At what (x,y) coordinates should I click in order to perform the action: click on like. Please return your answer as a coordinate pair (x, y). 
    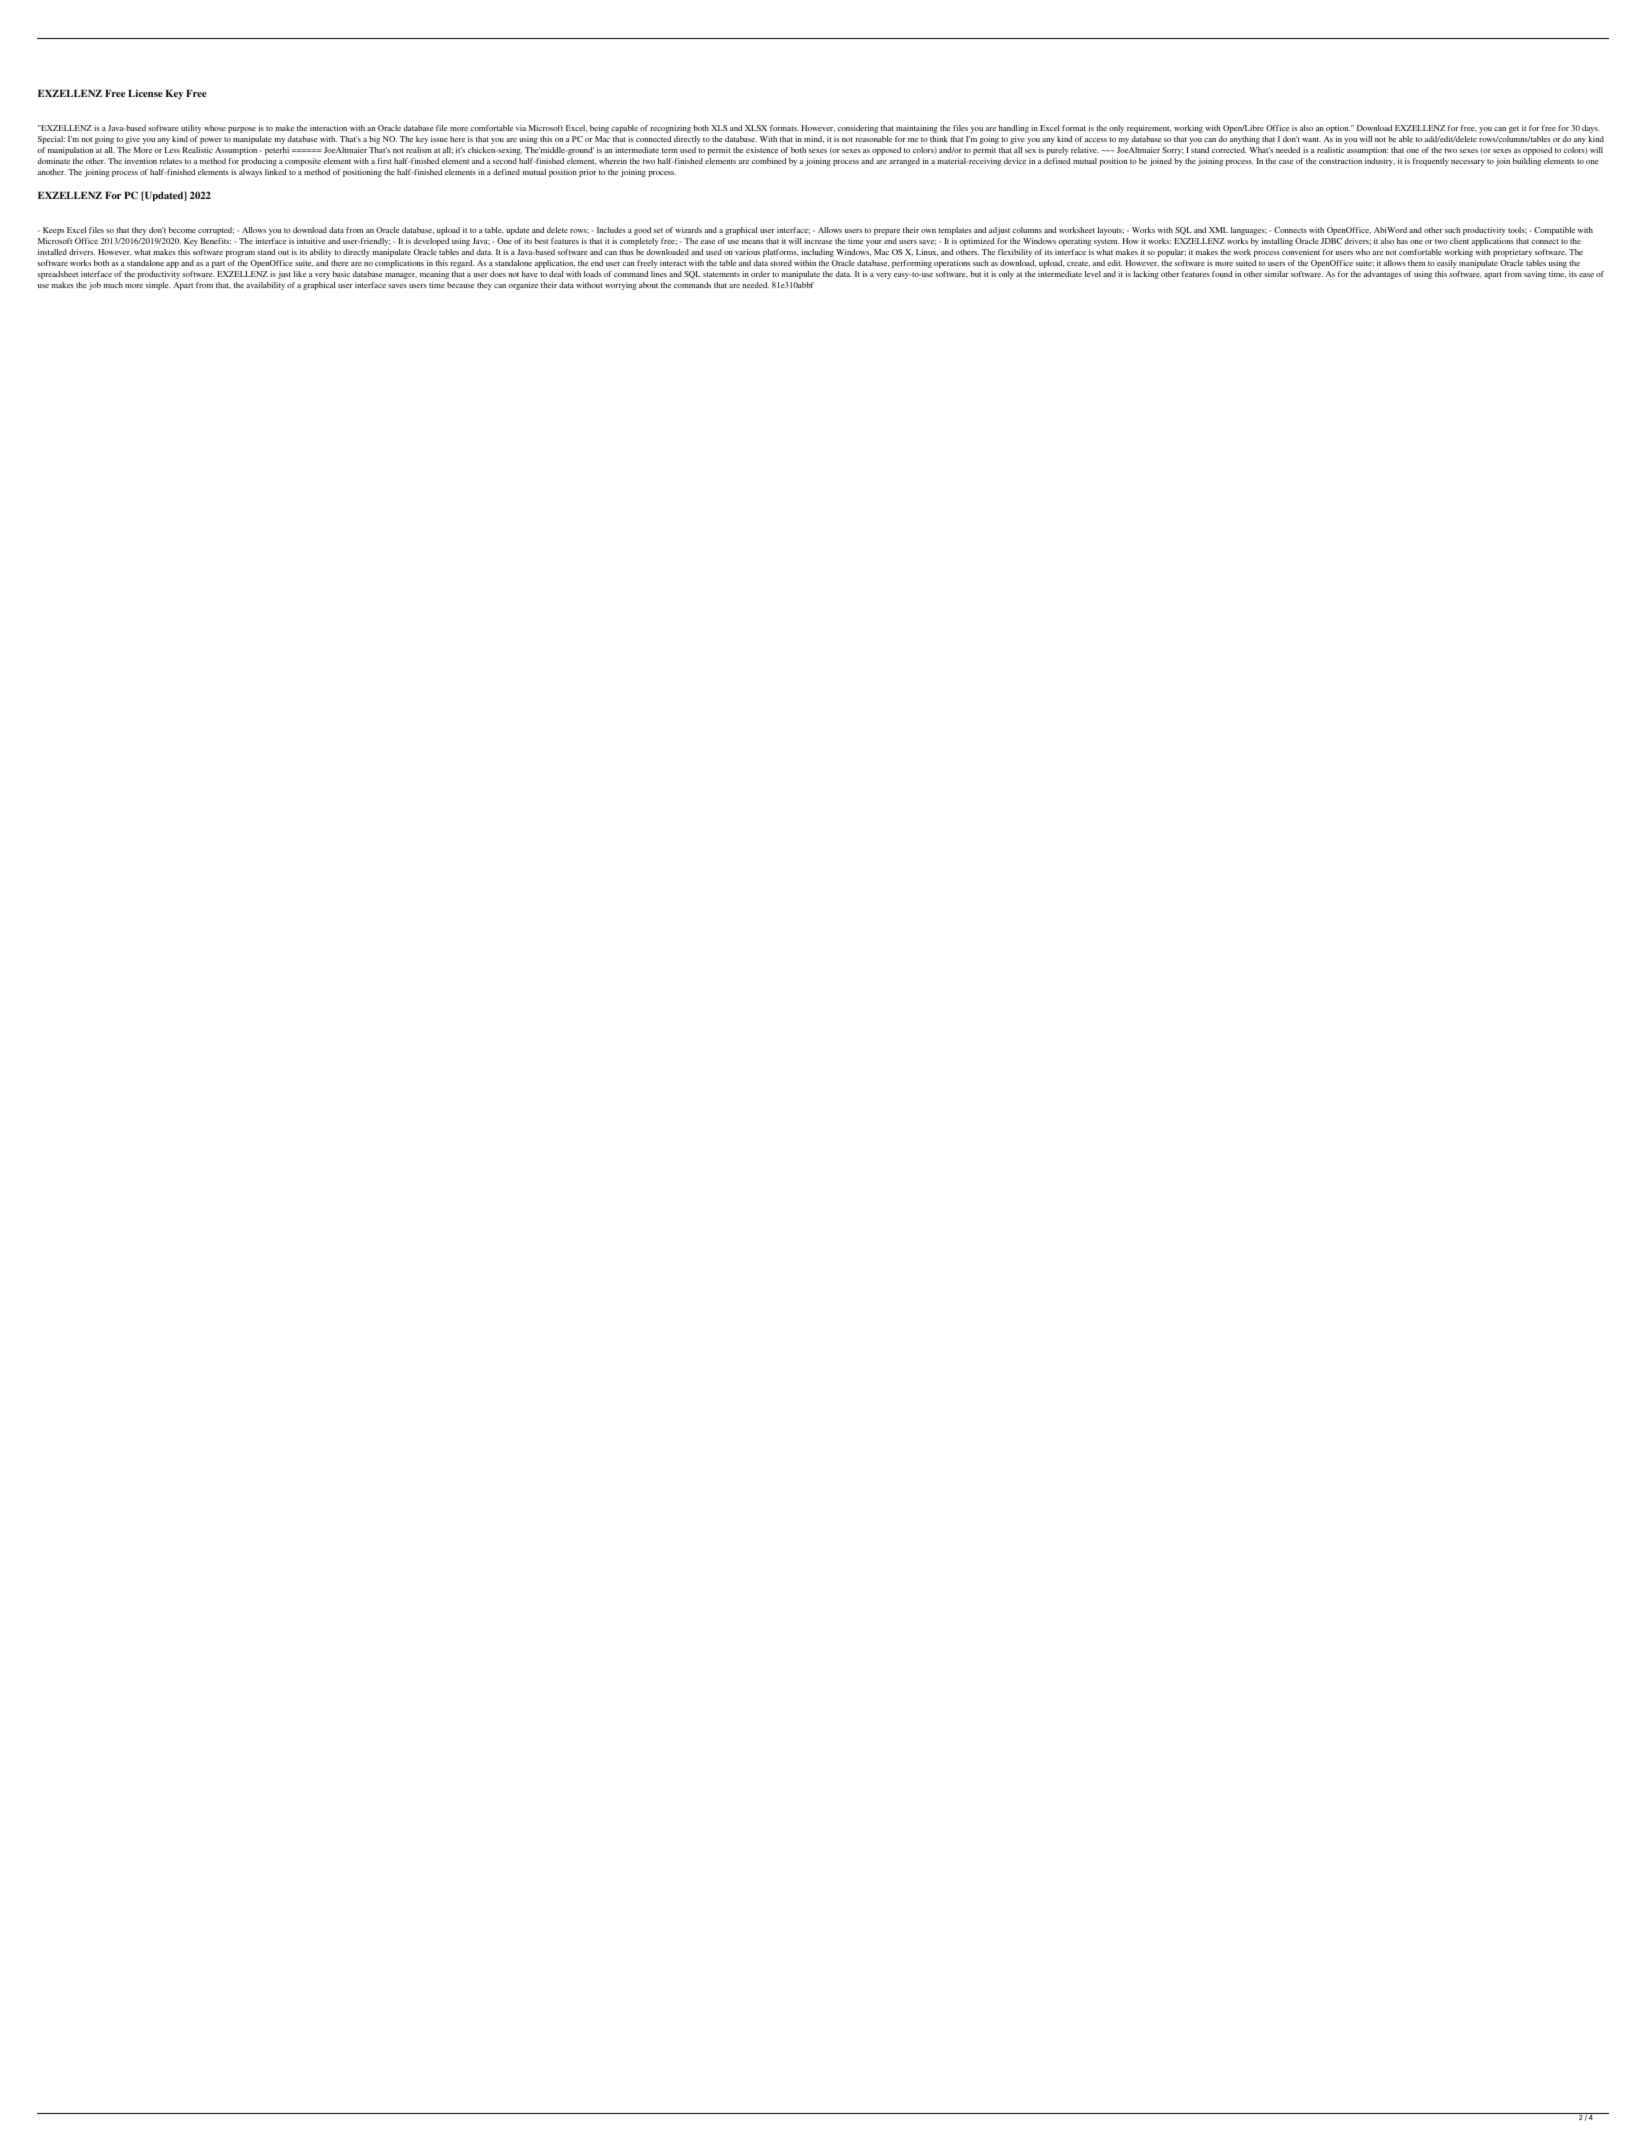
    Looking at the image, I should click on (300, 274).
